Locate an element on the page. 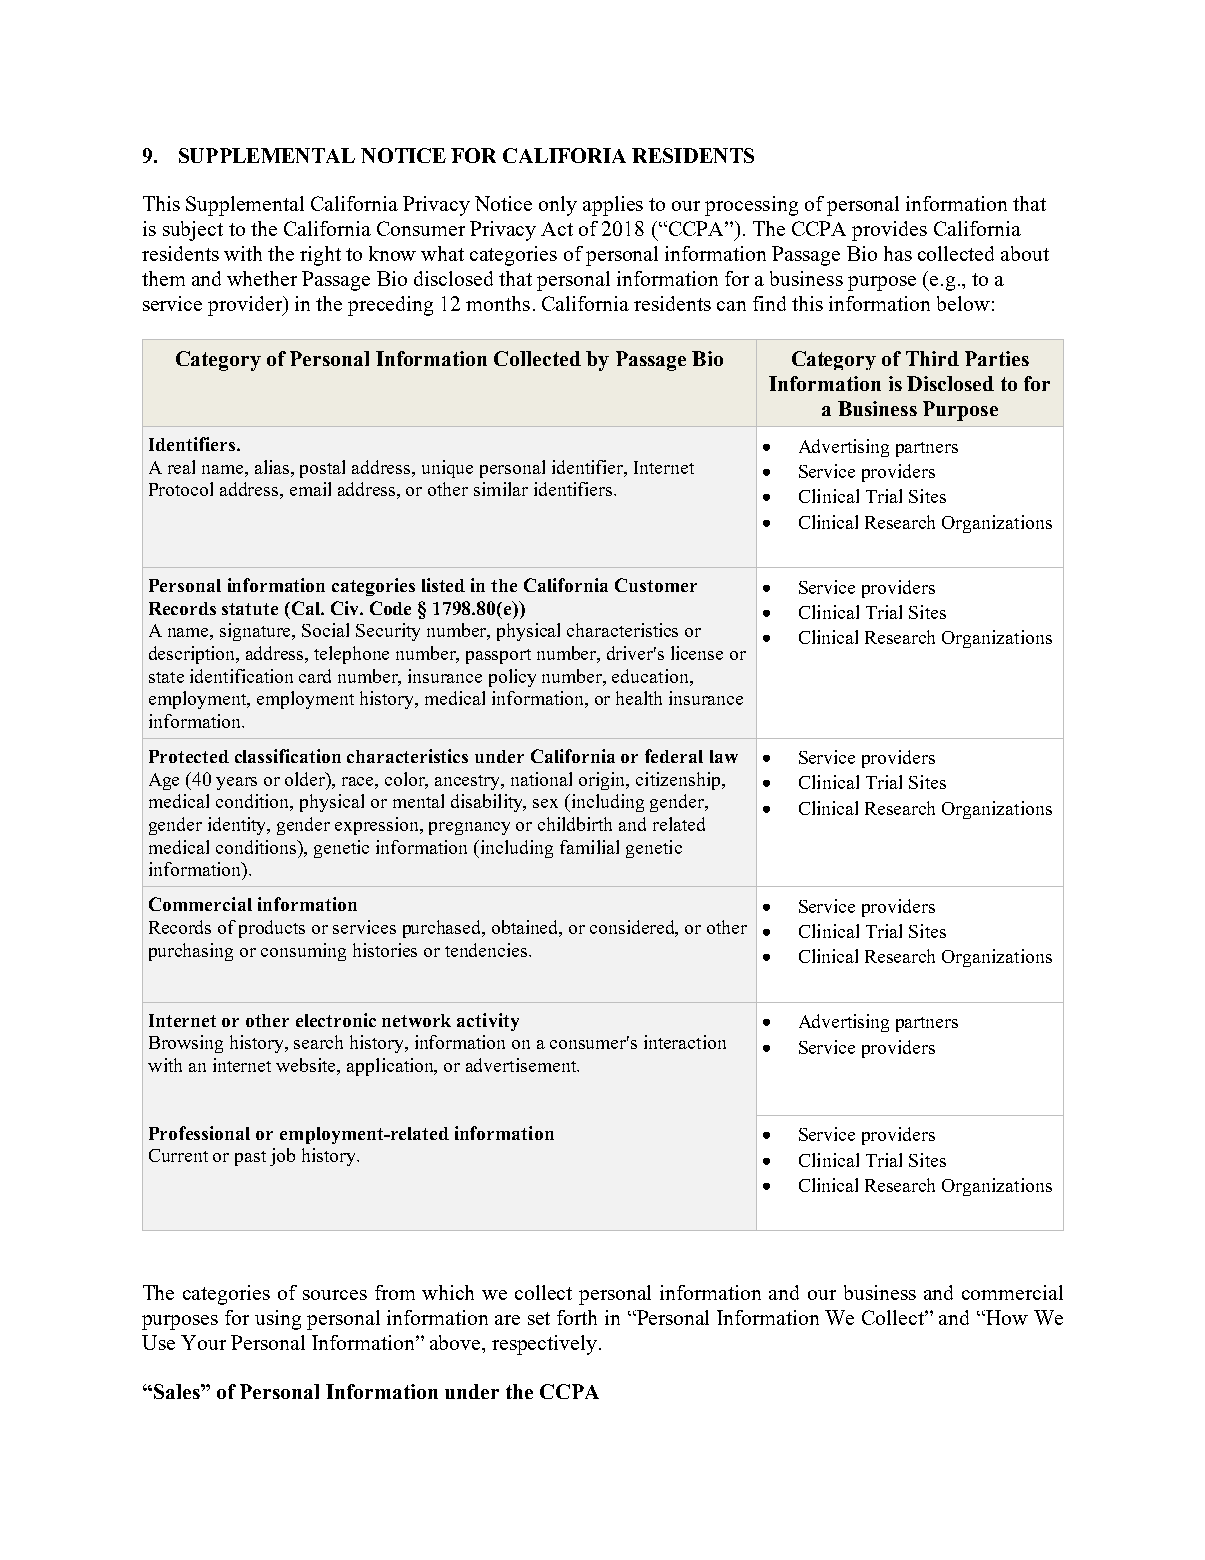 This page has height=1560, width=1205. using is located at coordinates (278, 1320).
